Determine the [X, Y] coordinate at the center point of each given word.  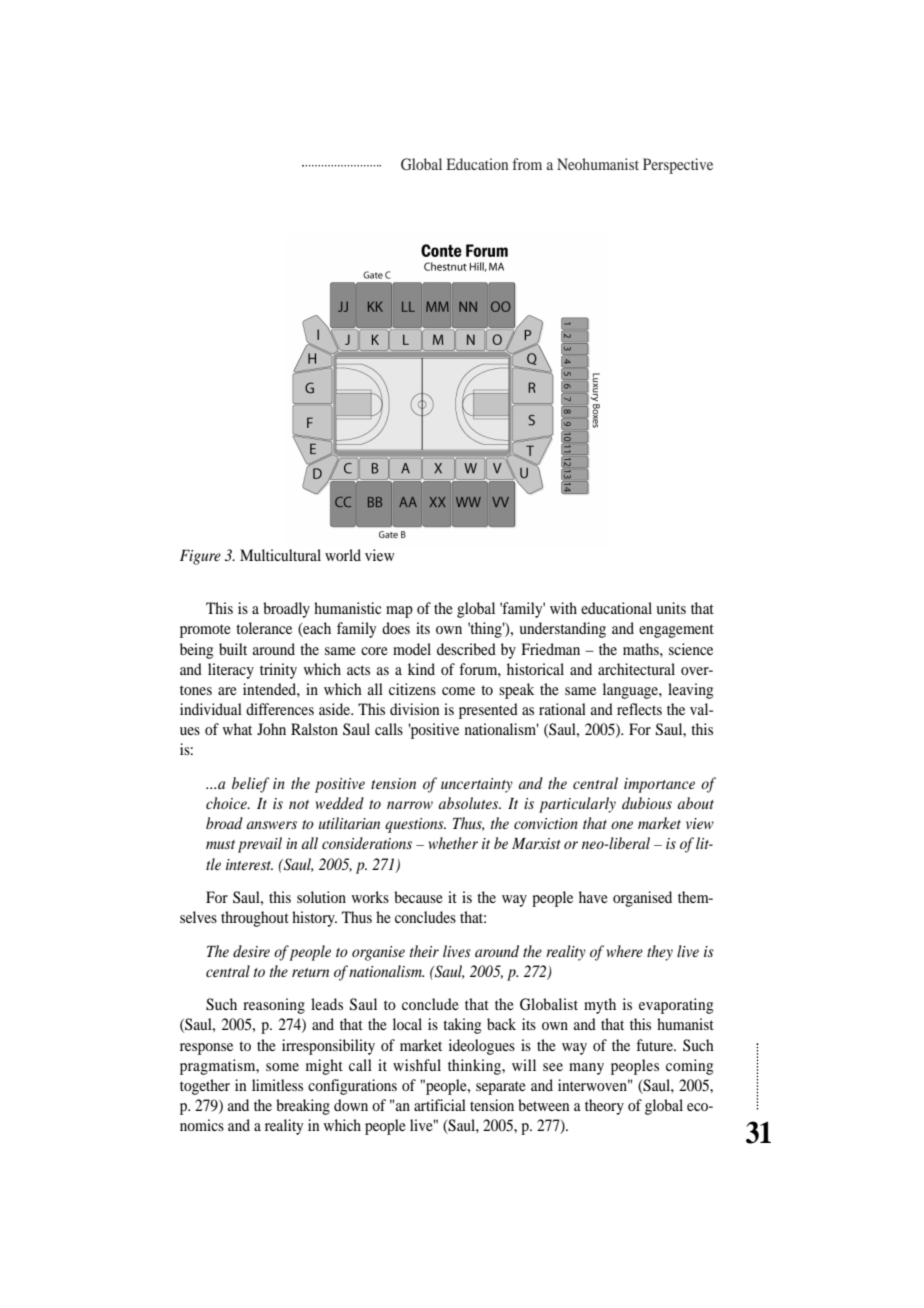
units [671, 608]
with [563, 608]
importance [659, 785]
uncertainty [477, 785]
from [527, 164]
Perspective [678, 166]
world [343, 555]
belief [251, 785]
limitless [277, 1085]
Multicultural [280, 555]
